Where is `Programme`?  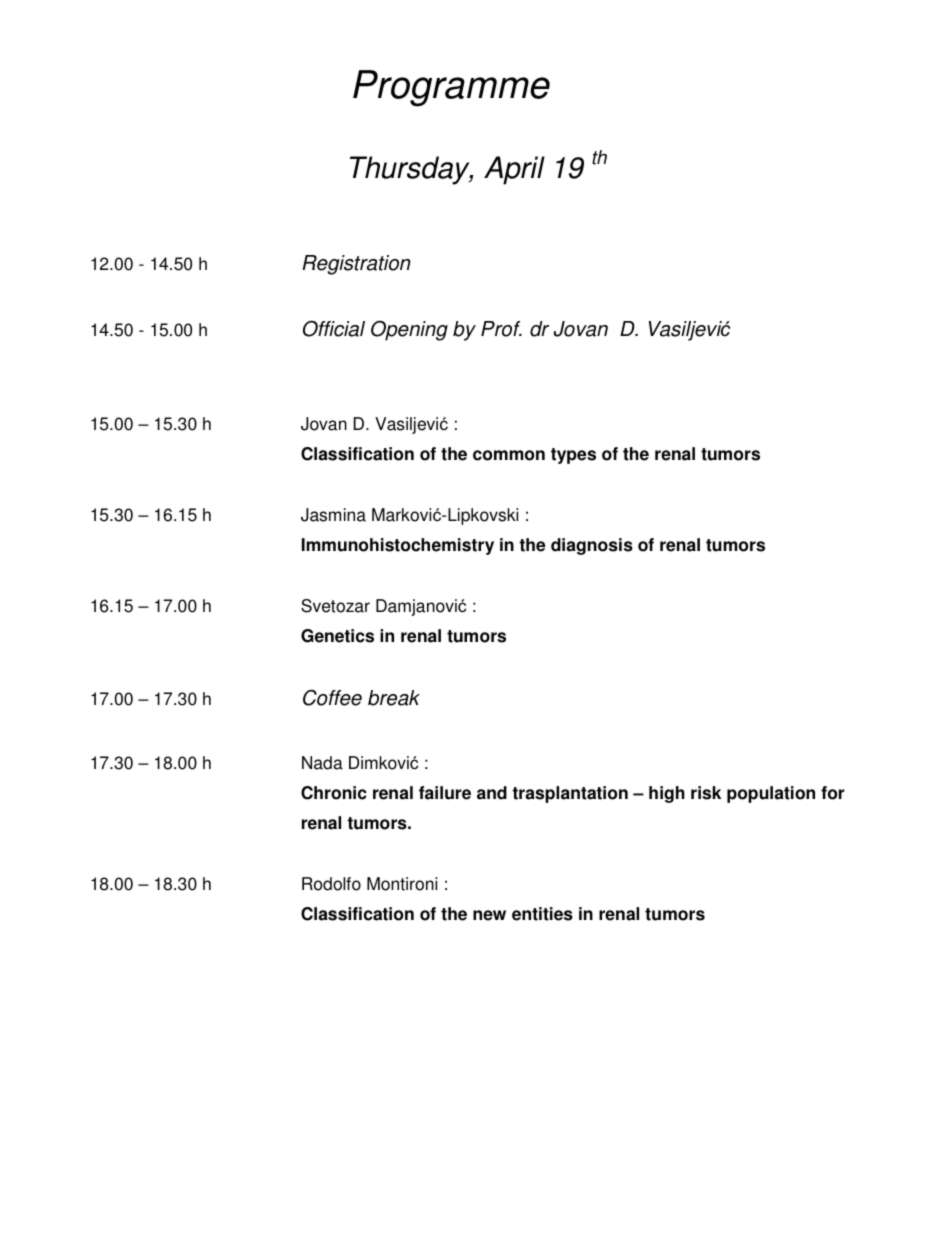
Programme is located at coordinates (451, 88).
